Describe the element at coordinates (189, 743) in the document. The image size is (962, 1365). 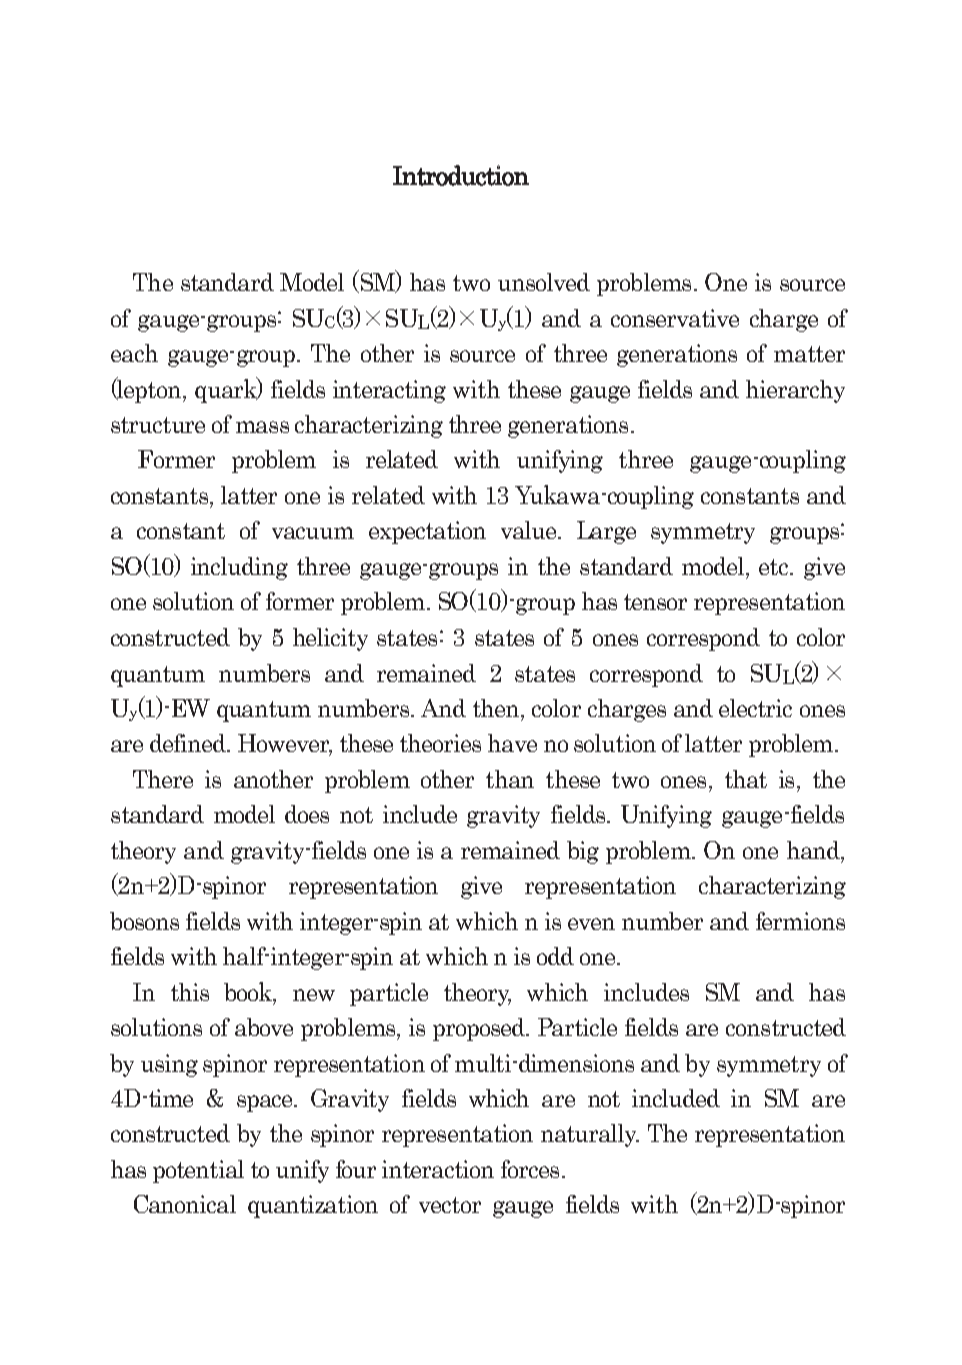
I see `defined` at that location.
